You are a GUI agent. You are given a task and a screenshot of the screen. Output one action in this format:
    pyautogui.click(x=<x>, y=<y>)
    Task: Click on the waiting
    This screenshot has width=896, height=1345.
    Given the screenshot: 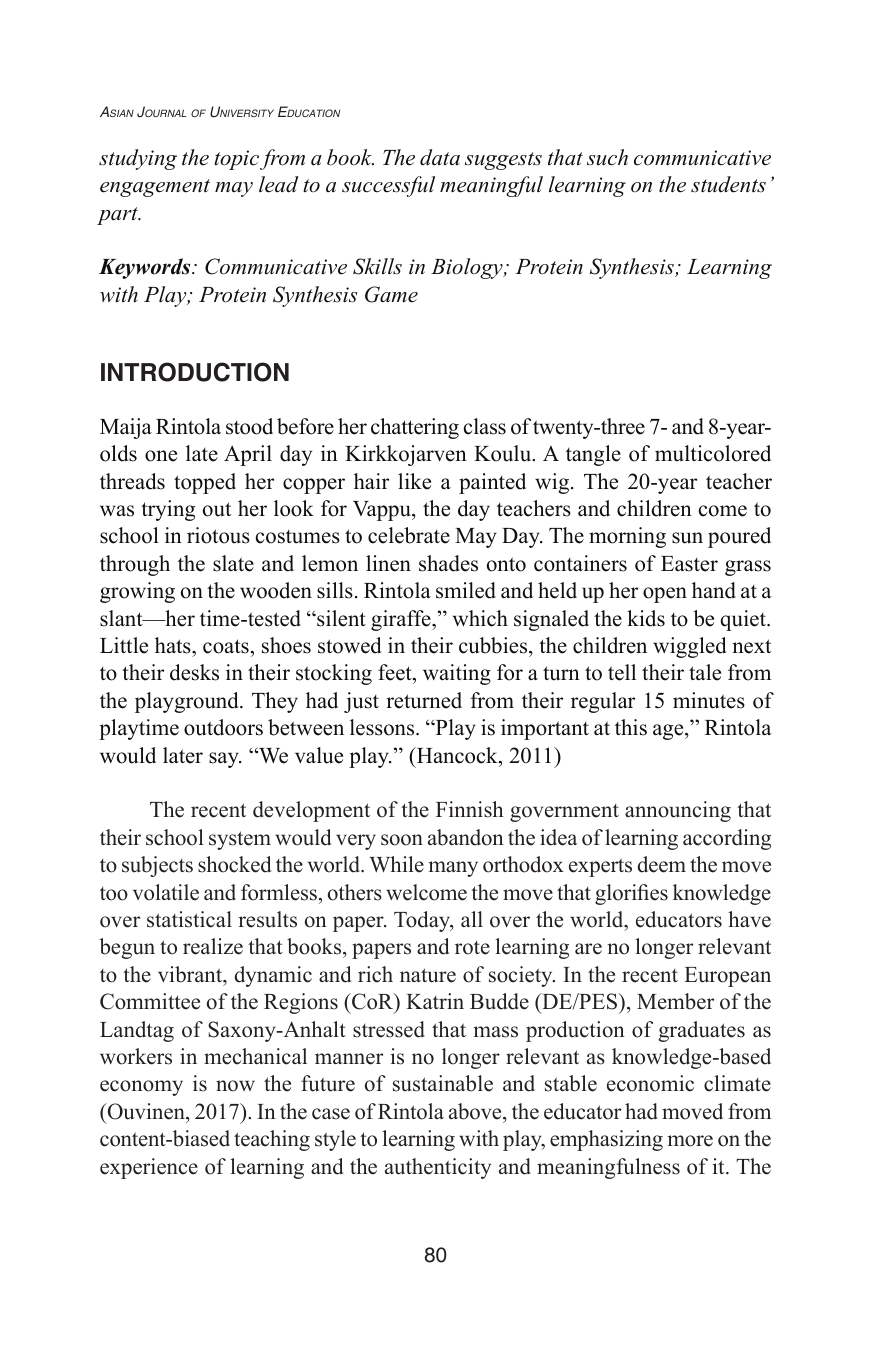 What is the action you would take?
    pyautogui.click(x=457, y=674)
